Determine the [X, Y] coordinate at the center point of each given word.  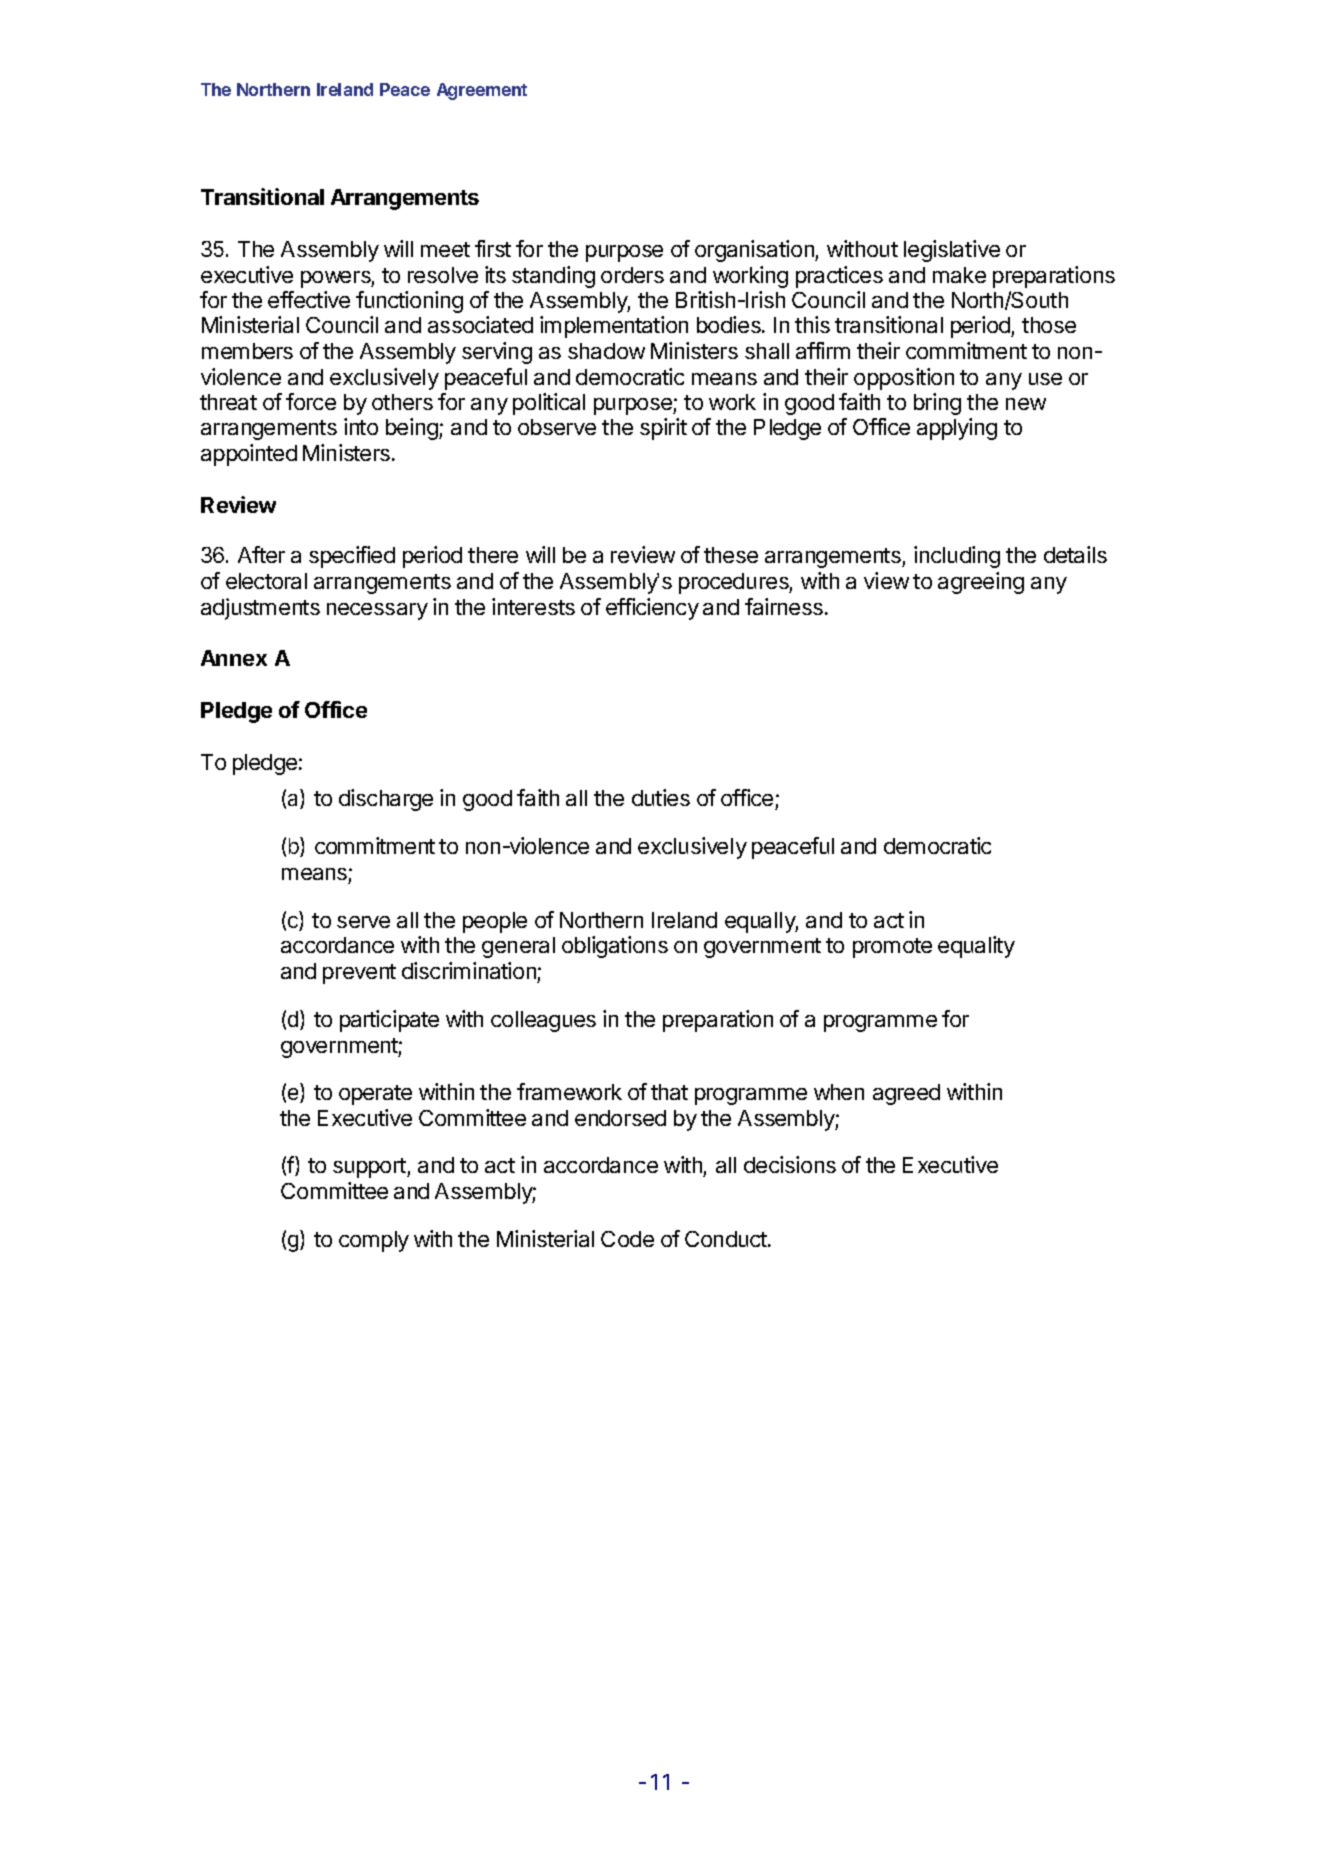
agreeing [981, 583]
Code [627, 1239]
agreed [906, 1094]
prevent [359, 974]
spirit [663, 429]
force [311, 401]
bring [937, 404]
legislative [952, 251]
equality [976, 947]
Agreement [482, 91]
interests [533, 606]
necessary [377, 611]
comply [374, 1241]
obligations [615, 947]
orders [632, 275]
